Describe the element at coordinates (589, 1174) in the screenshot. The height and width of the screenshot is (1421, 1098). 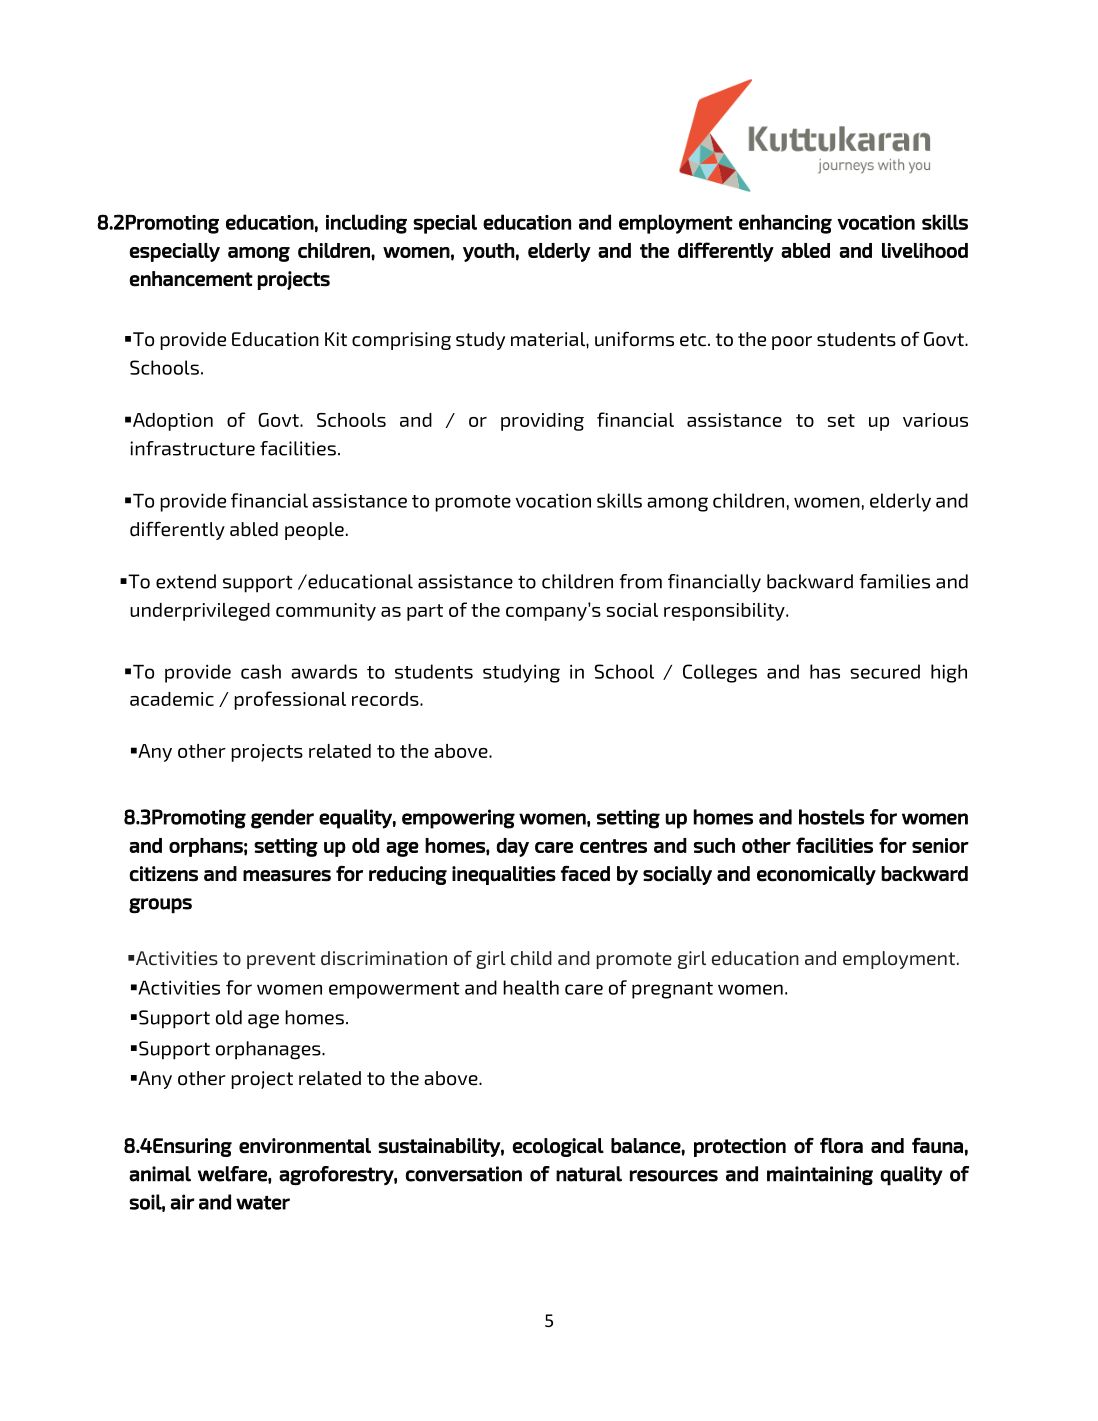
I see `natural` at that location.
